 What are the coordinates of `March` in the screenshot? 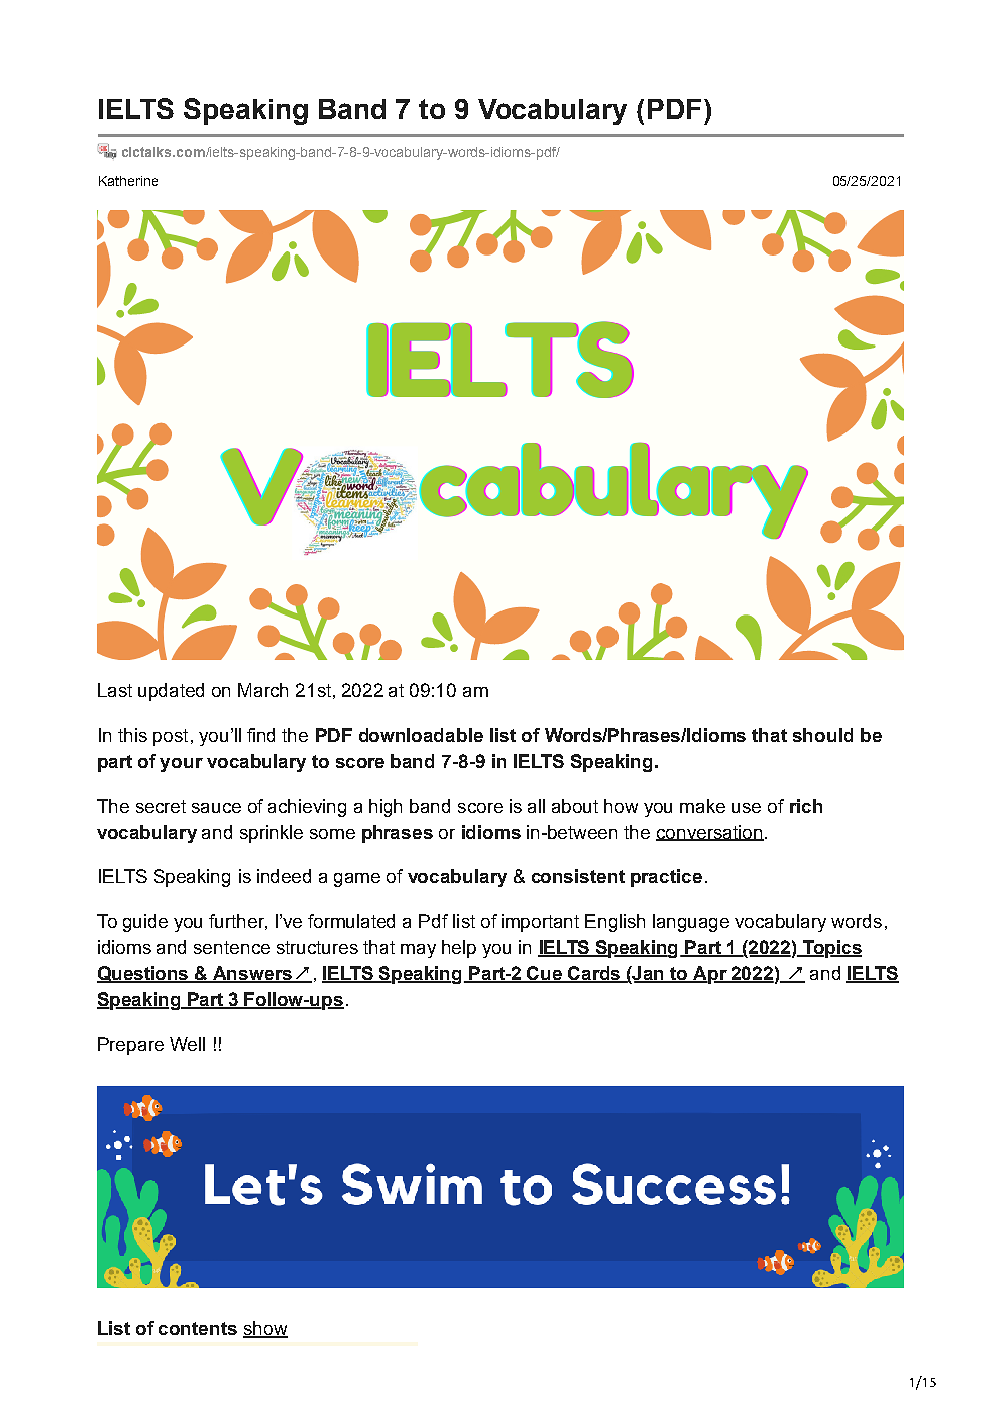 It's located at (263, 690).
